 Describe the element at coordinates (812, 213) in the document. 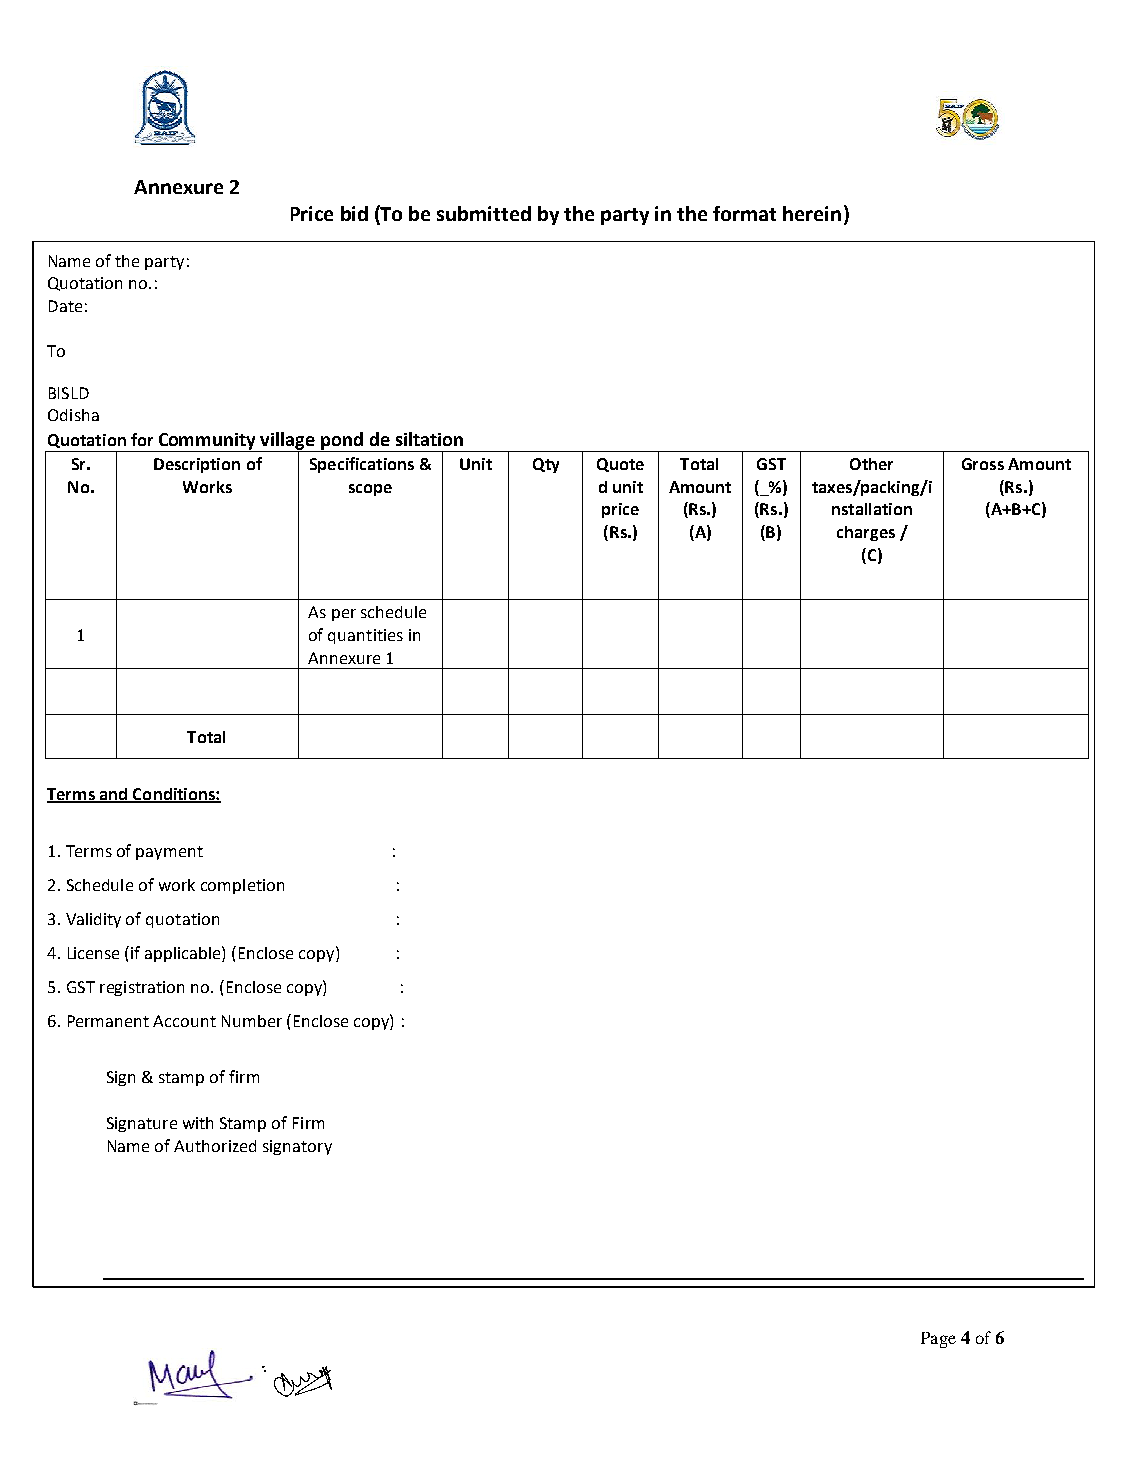

I see `herein` at that location.
